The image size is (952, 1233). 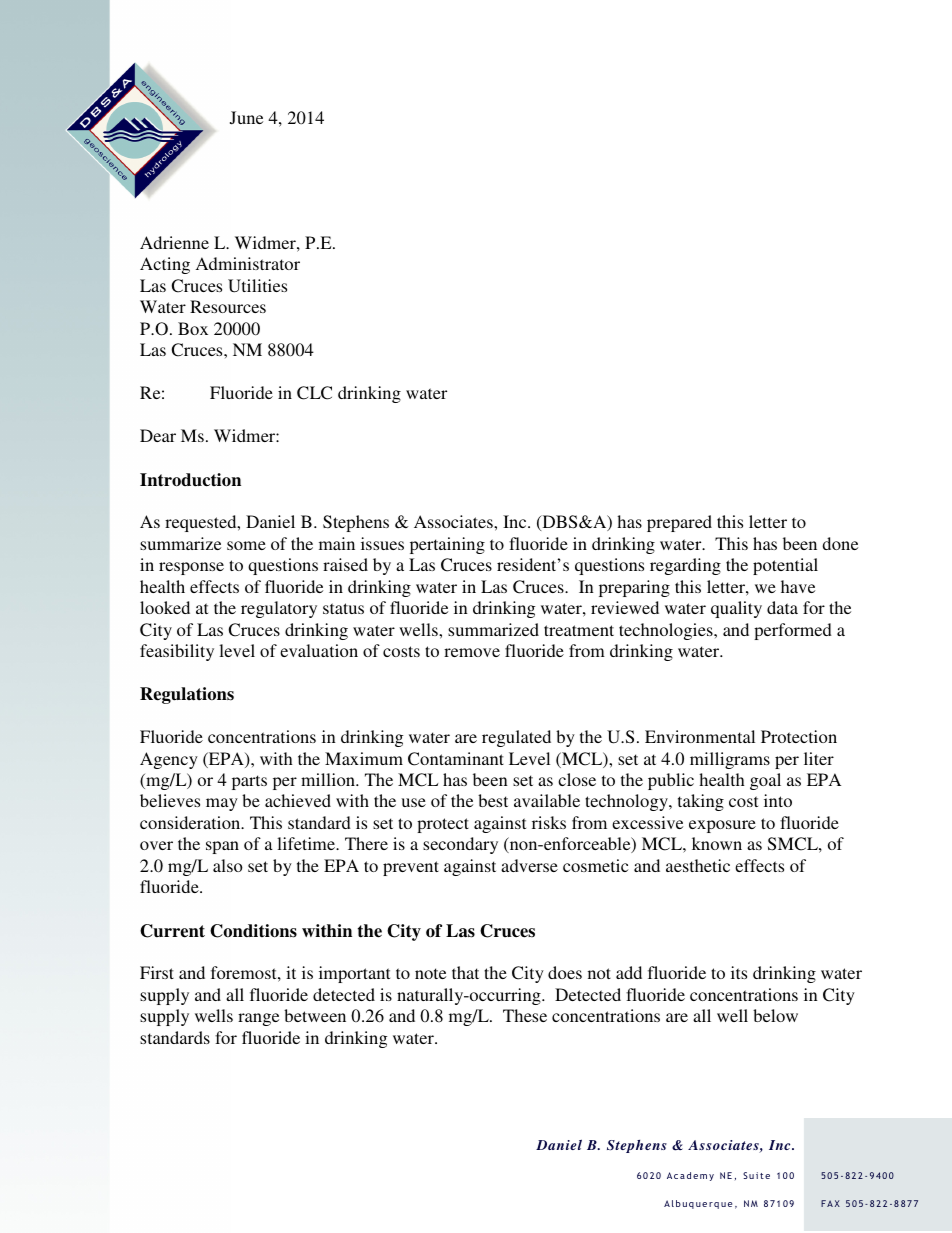 What do you see at coordinates (246, 545) in the document?
I see `some` at bounding box center [246, 545].
